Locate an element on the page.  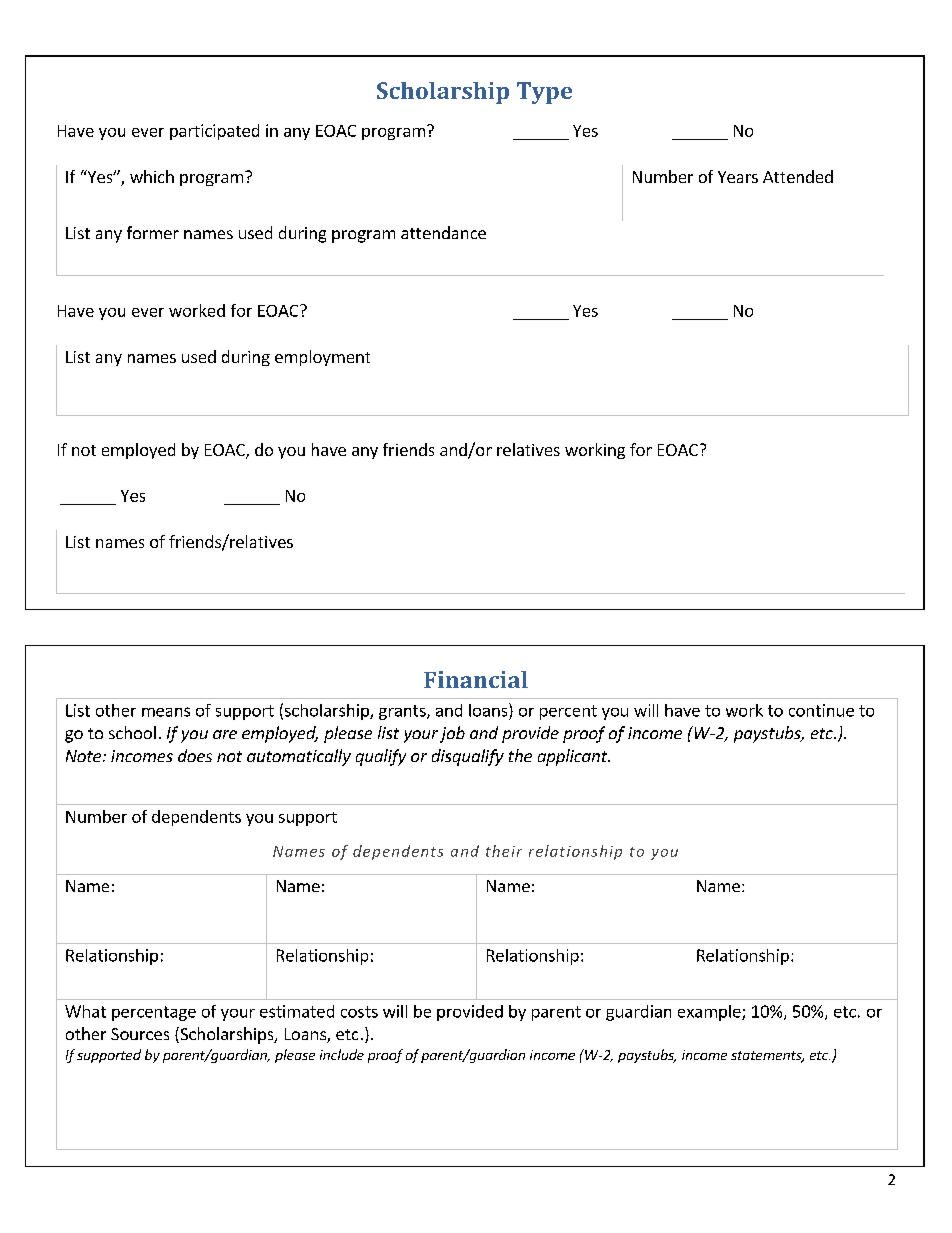
Financial is located at coordinates (476, 679).
